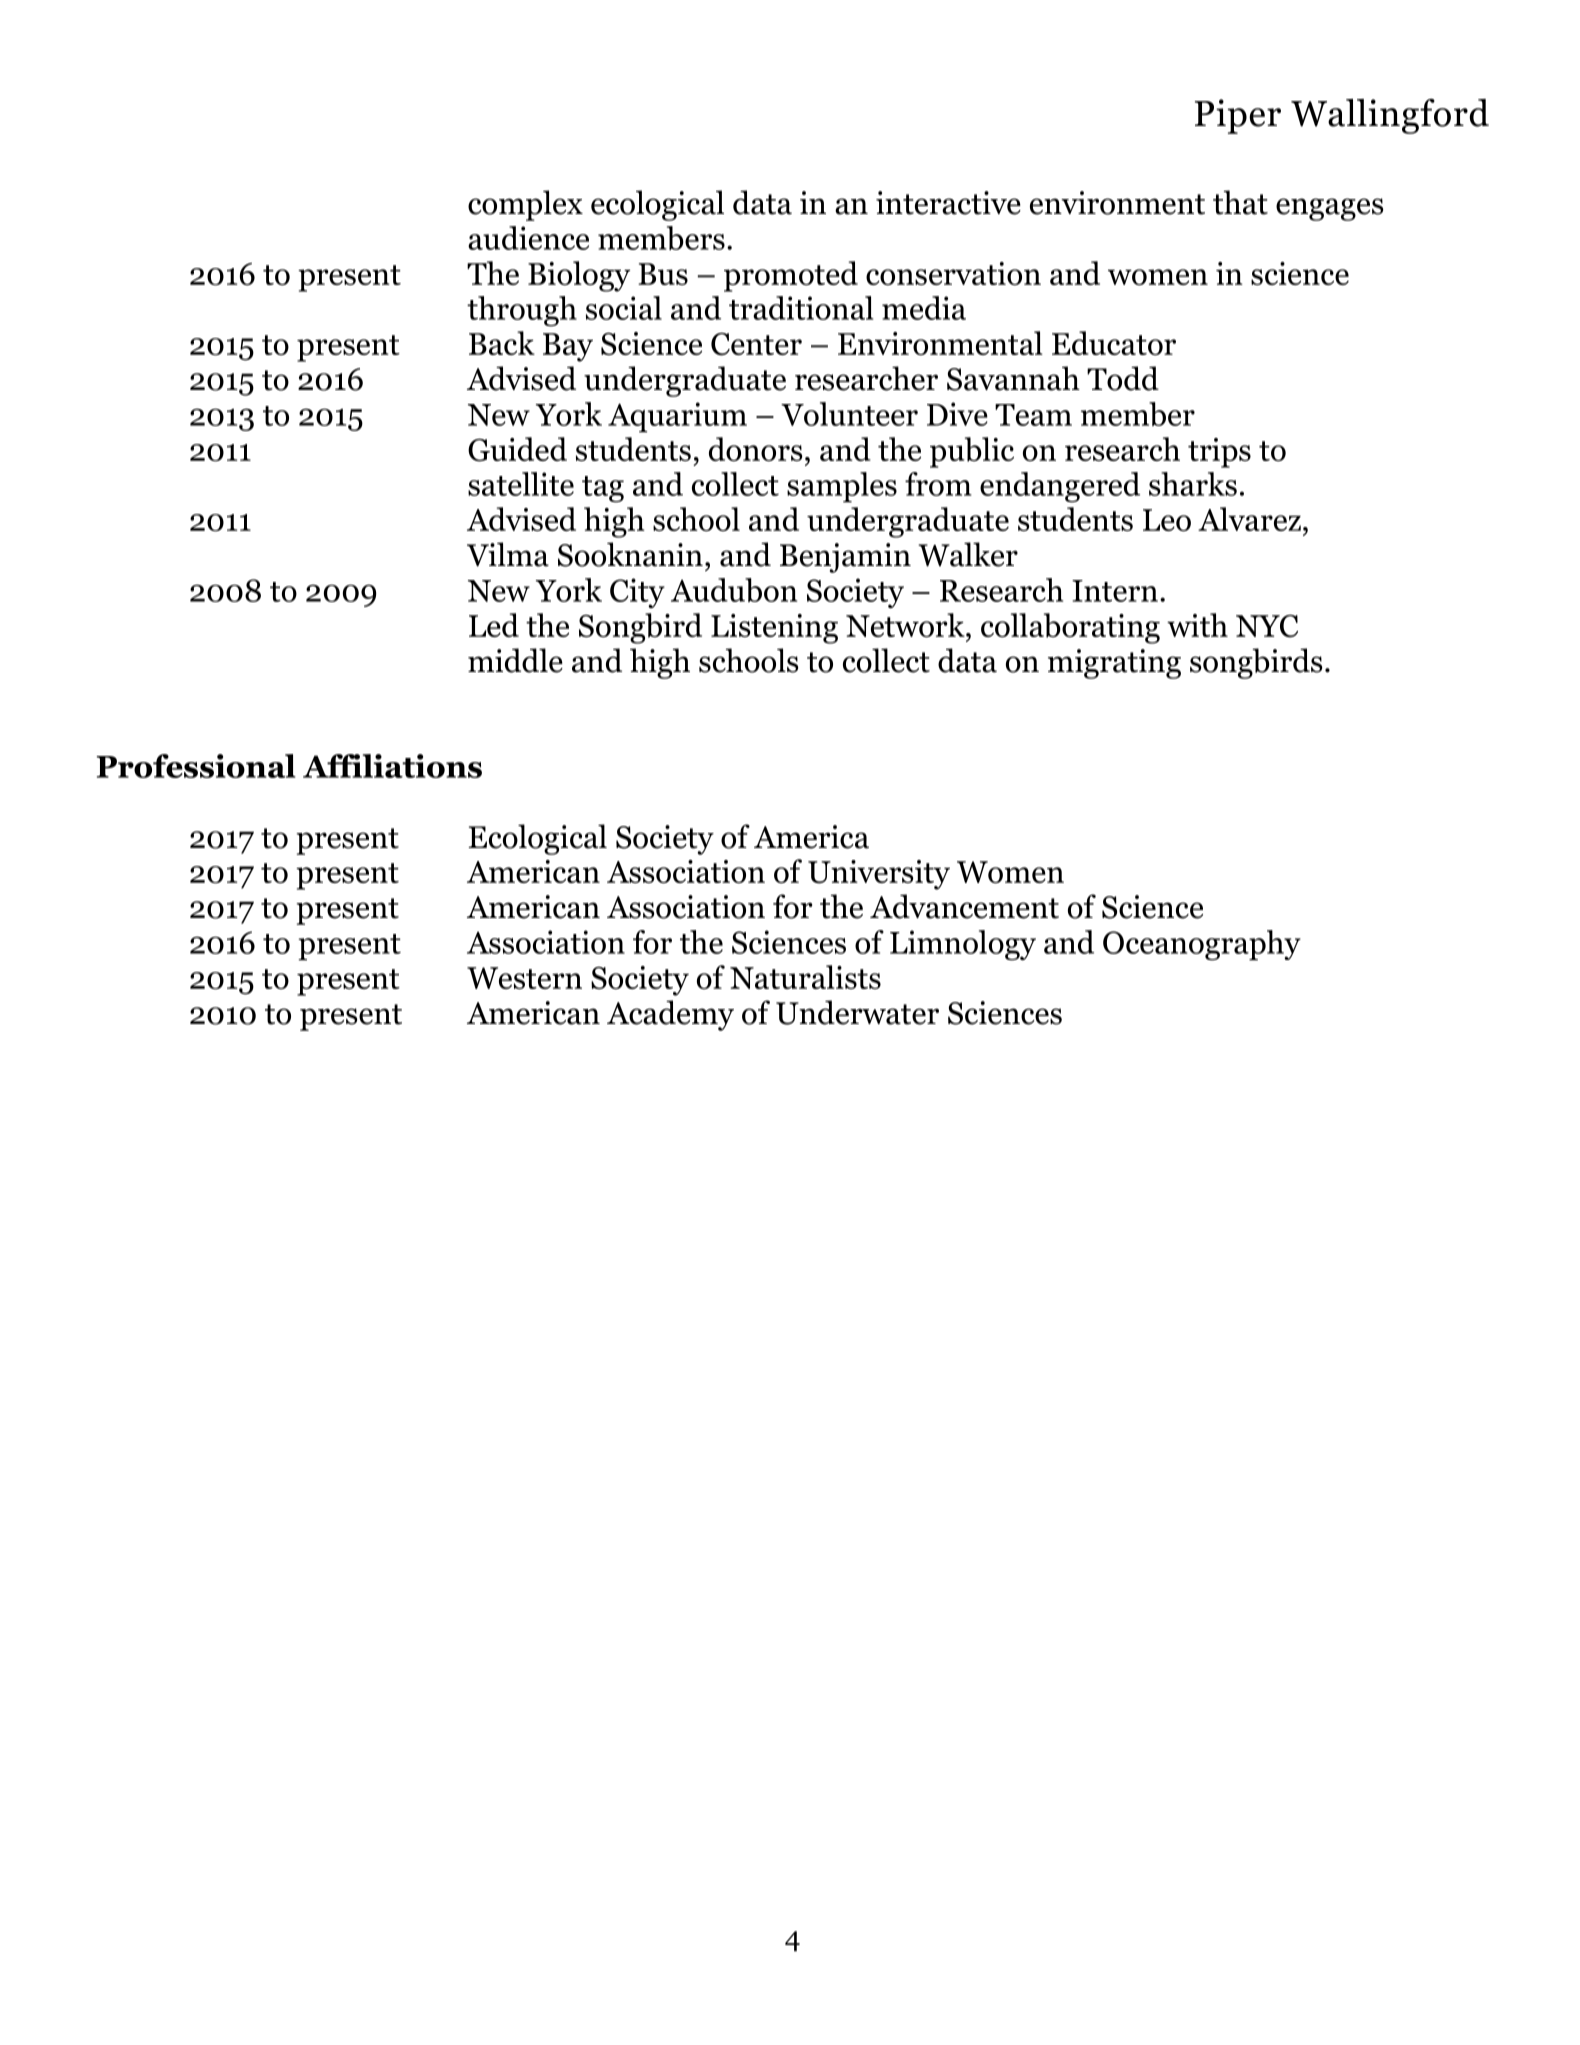 The height and width of the image is (2045, 1580). What do you see at coordinates (494, 625) in the image?
I see `Led` at bounding box center [494, 625].
